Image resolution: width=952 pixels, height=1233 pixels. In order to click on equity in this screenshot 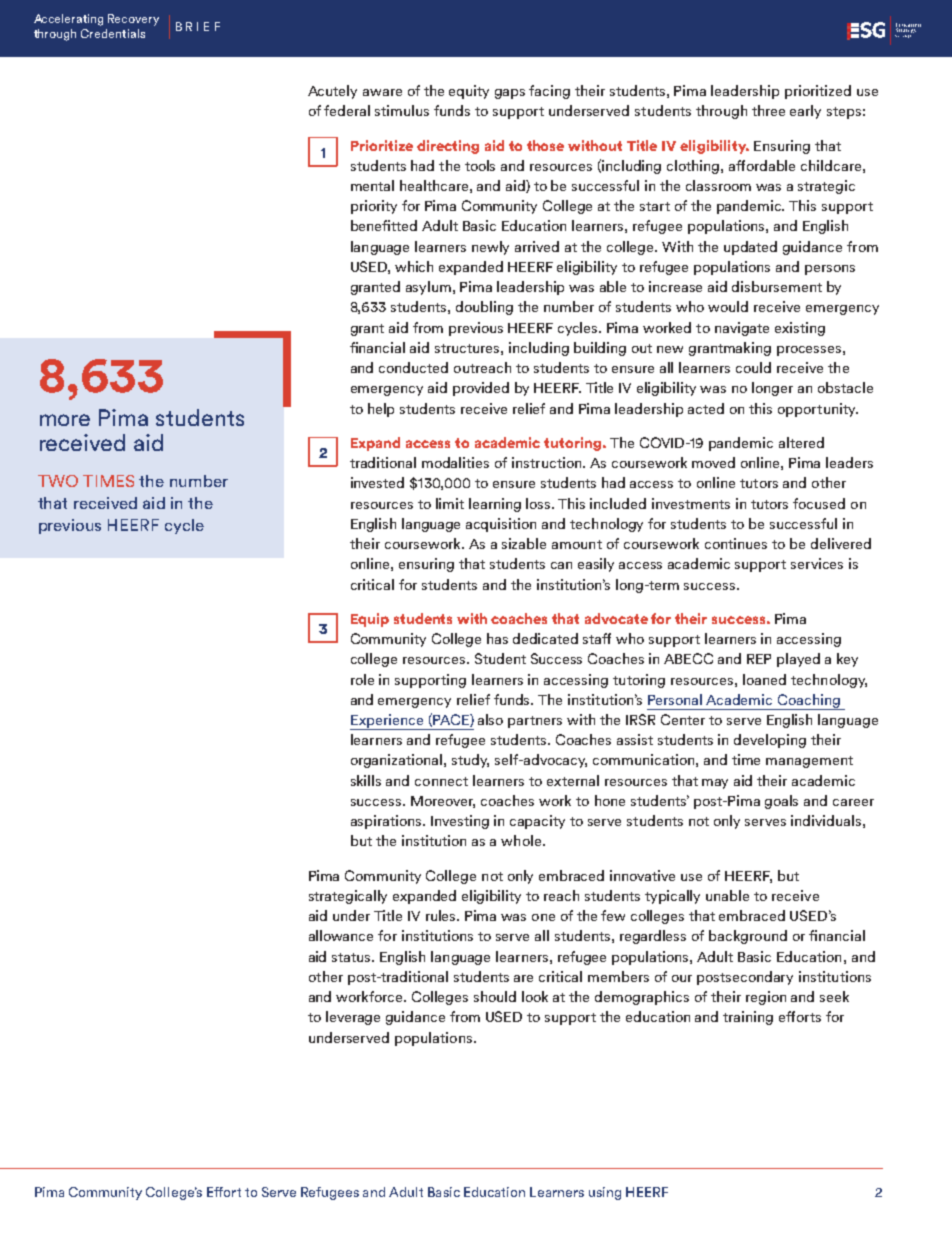, I will do `click(469, 92)`.
